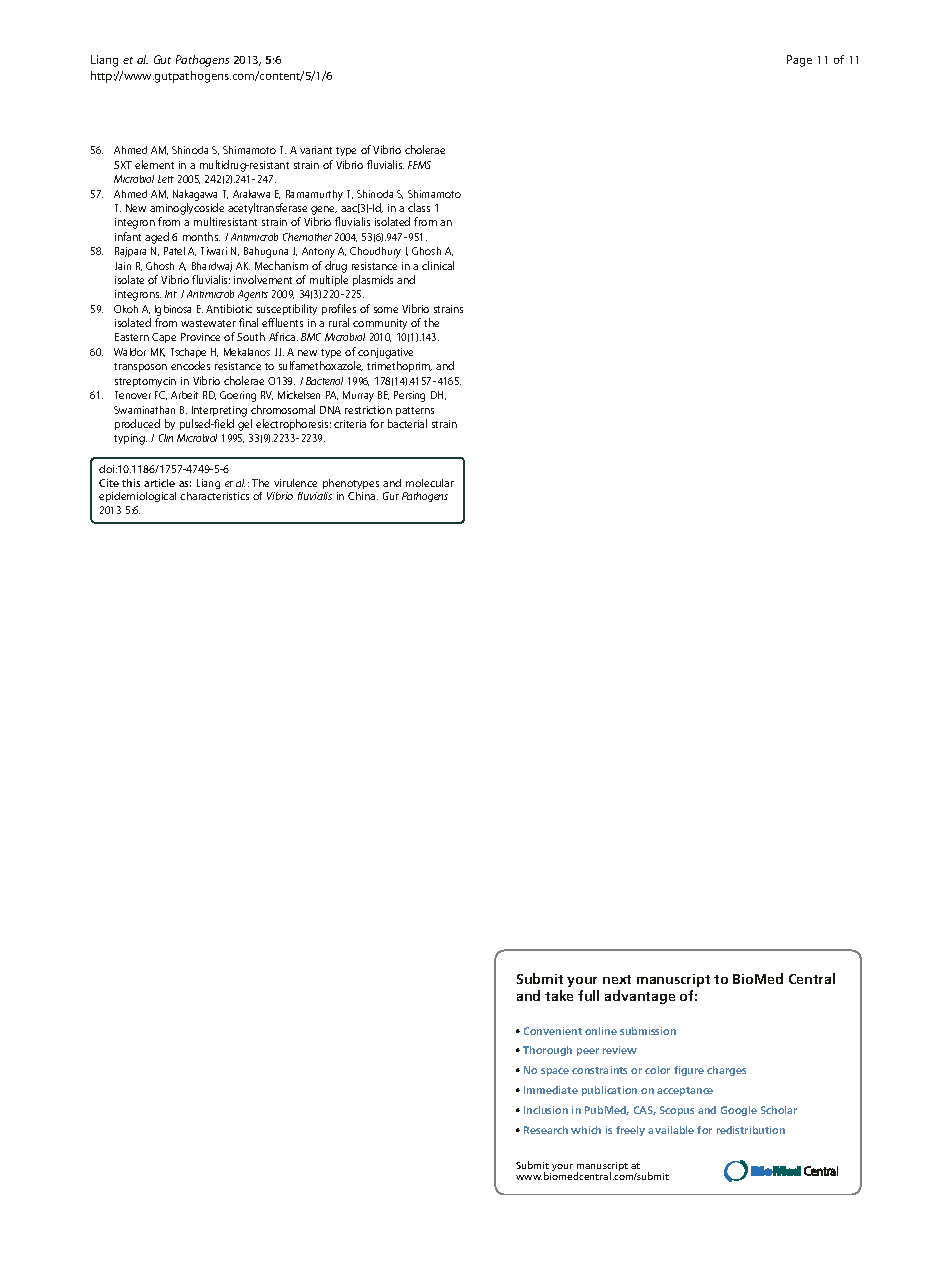 This page has height=1270, width=952. I want to click on China, so click(363, 496).
